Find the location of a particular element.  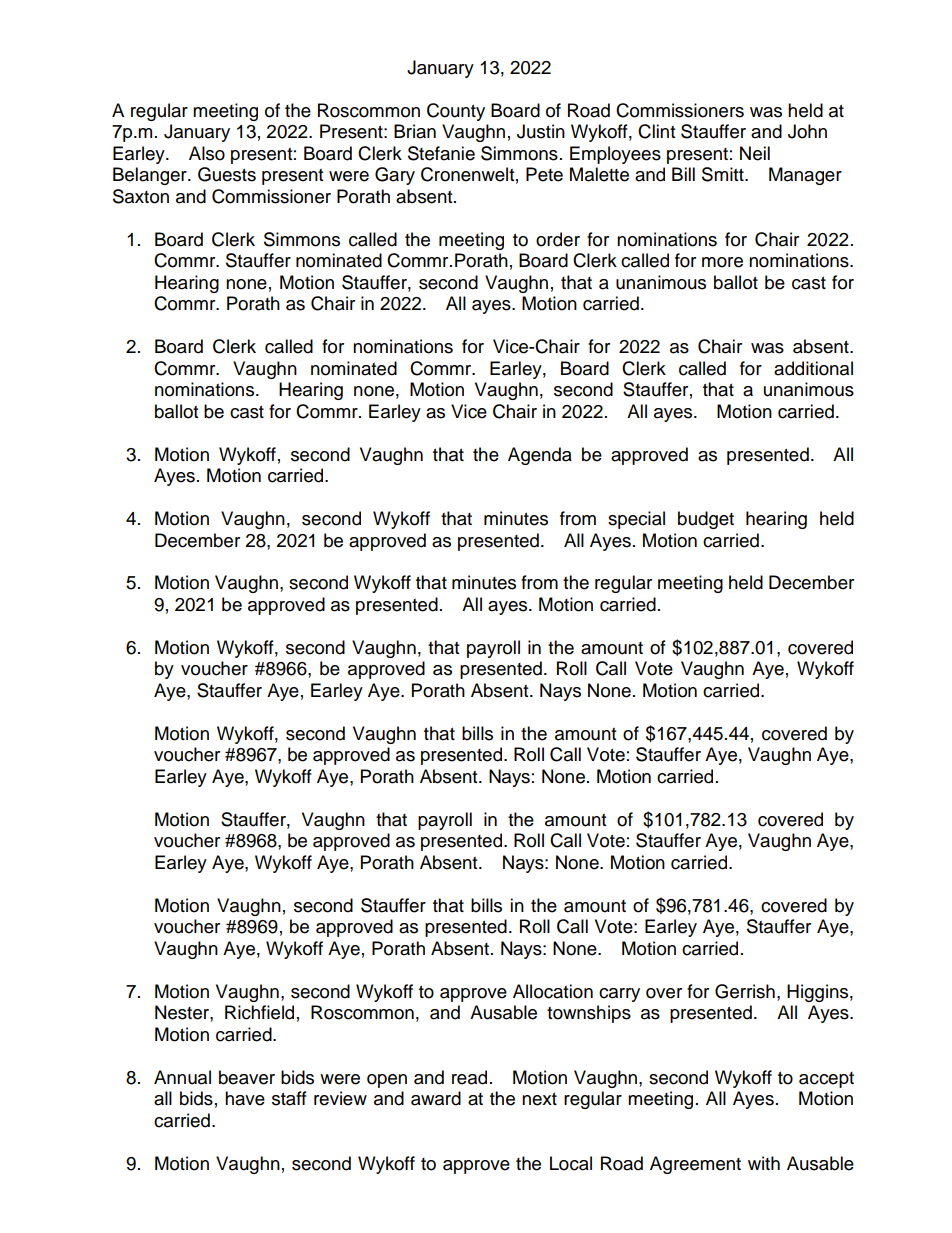

Agenda is located at coordinates (540, 456).
